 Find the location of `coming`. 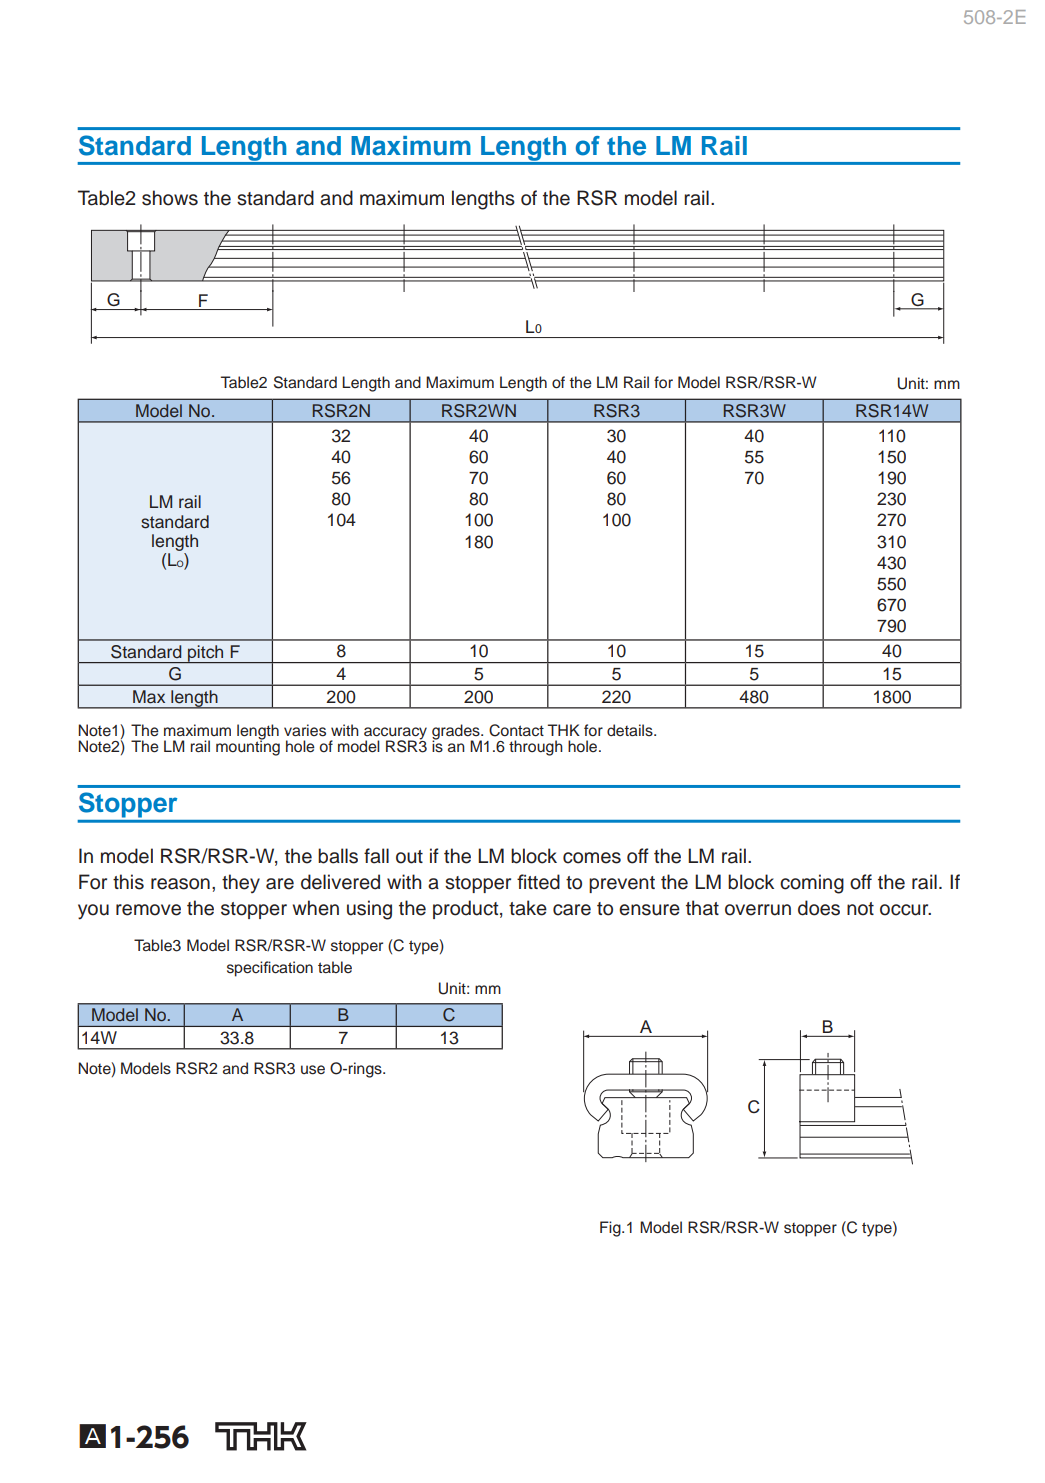

coming is located at coordinates (812, 884).
